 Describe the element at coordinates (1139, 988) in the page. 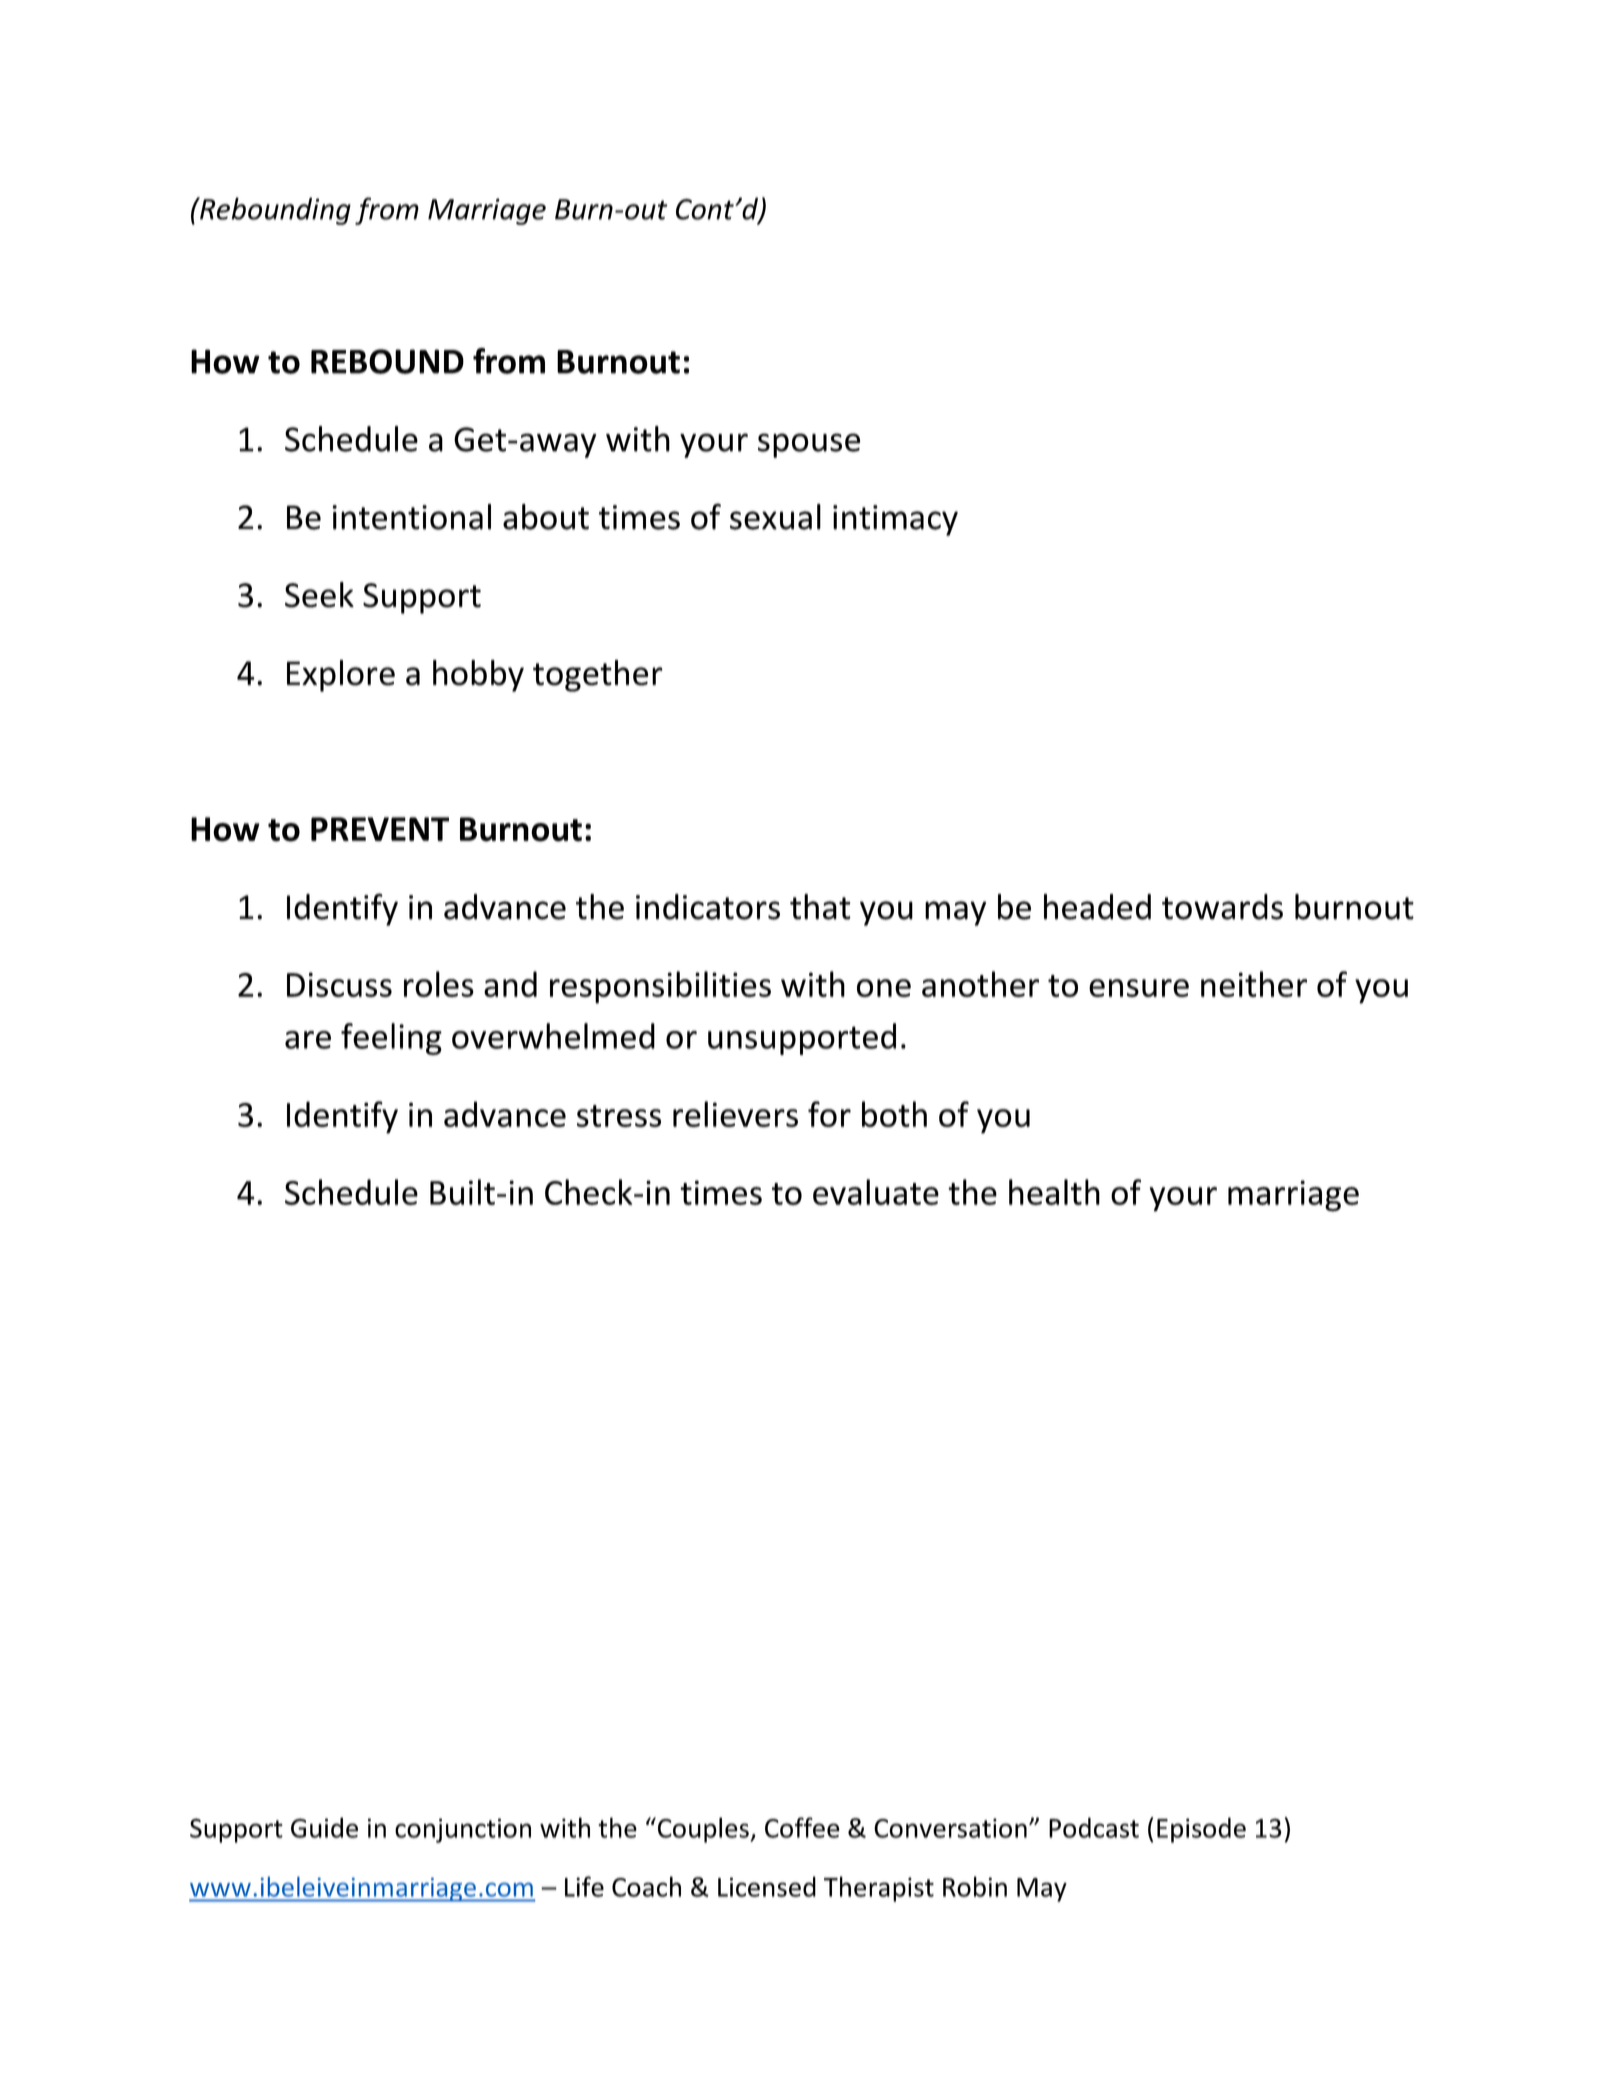

I see `ensure` at that location.
